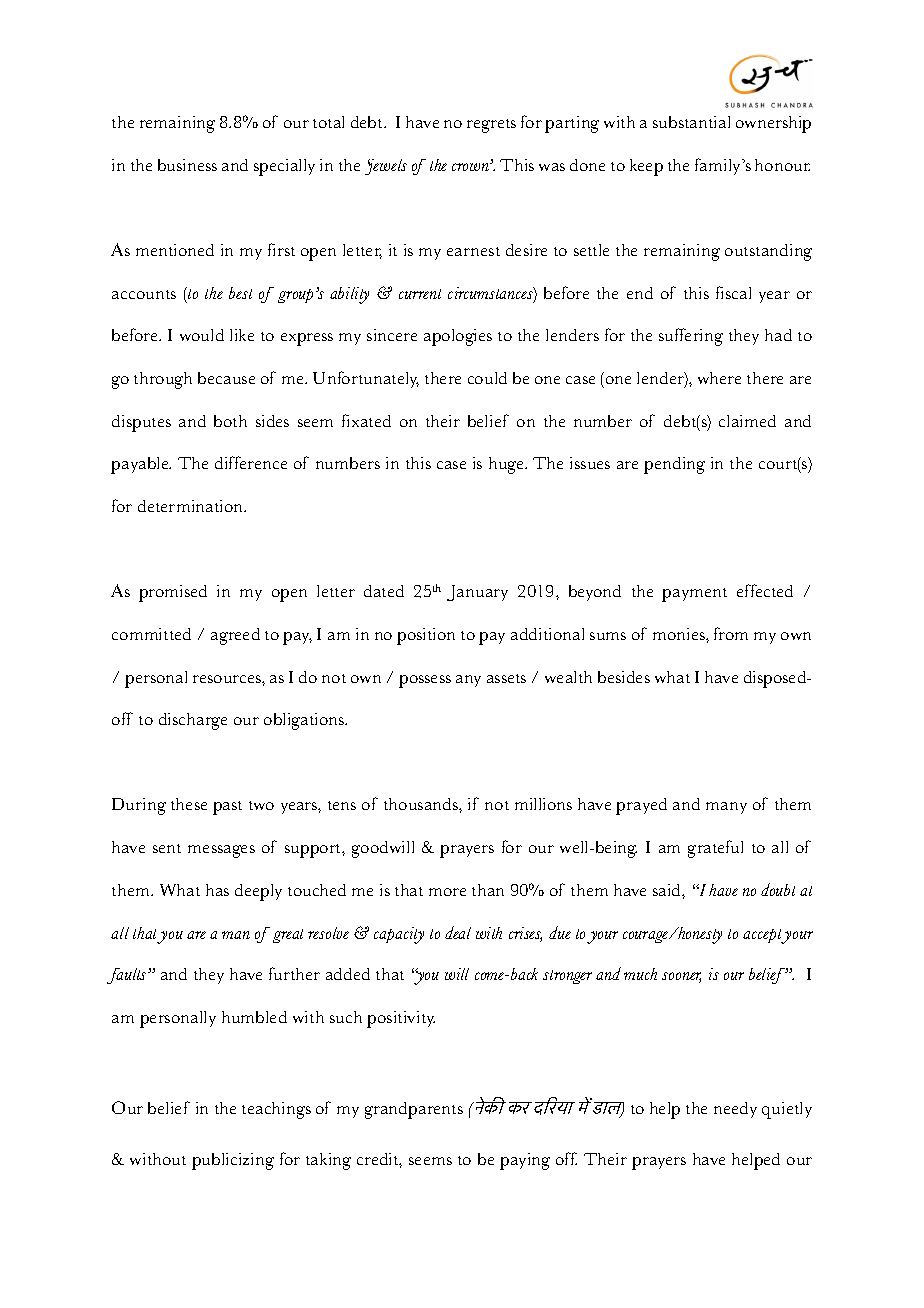 Image resolution: width=924 pixels, height=1308 pixels. Describe the element at coordinates (235, 636) in the screenshot. I see `agreed` at that location.
